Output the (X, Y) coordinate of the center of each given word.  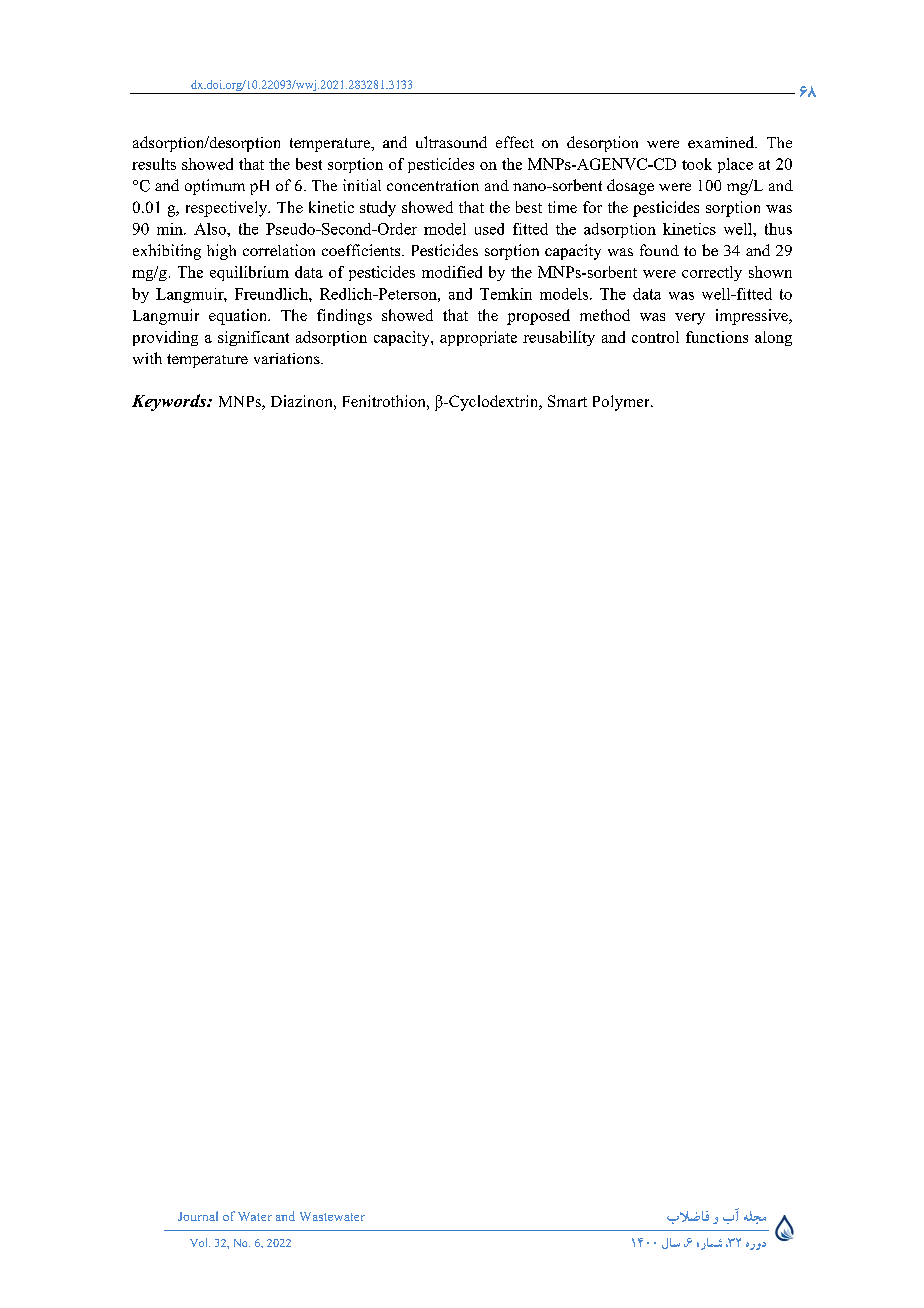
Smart (567, 401)
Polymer (622, 403)
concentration (433, 185)
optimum (215, 187)
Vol (200, 1242)
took (697, 164)
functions (717, 337)
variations (288, 358)
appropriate (478, 338)
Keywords (170, 402)
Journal (198, 1216)
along (773, 338)
